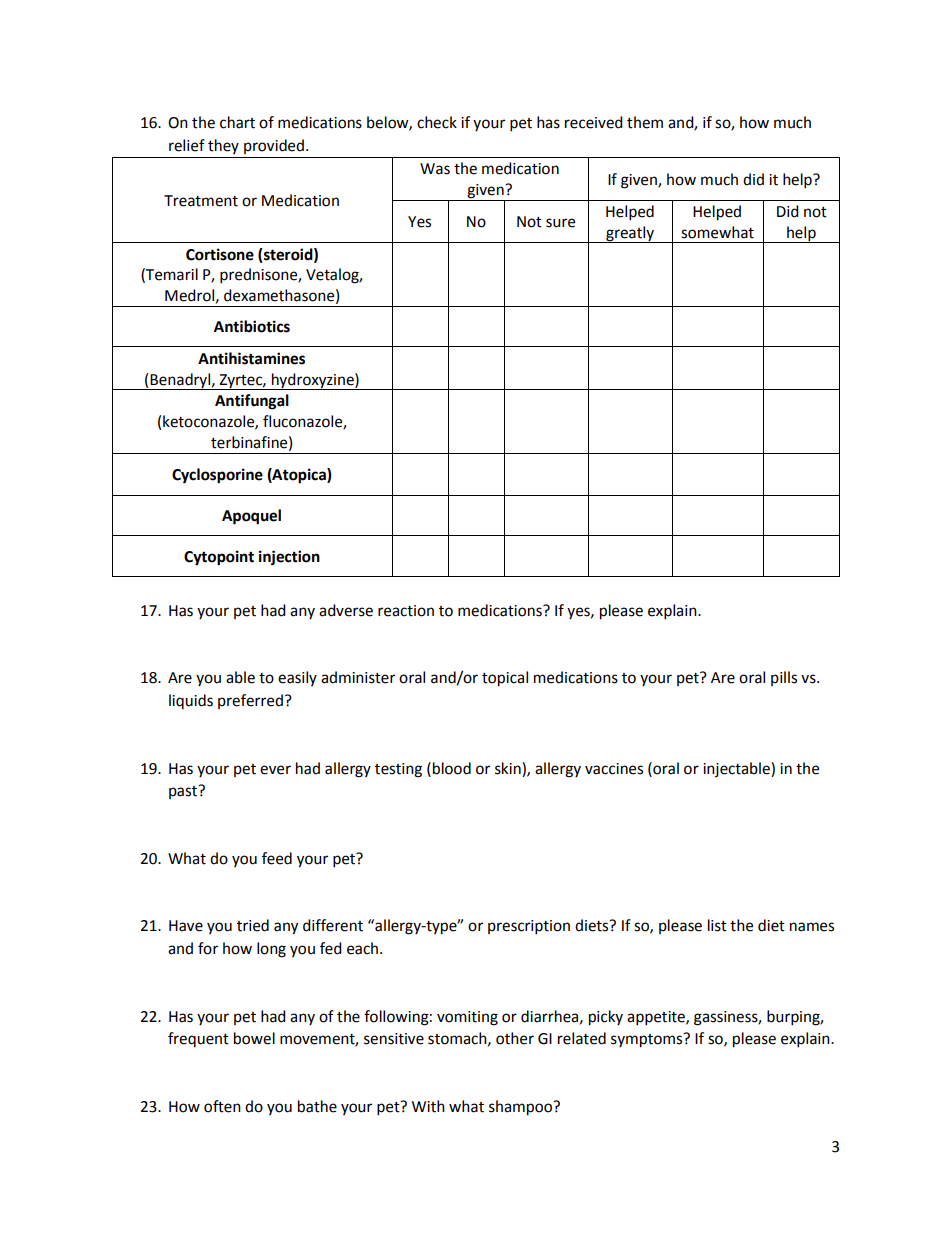  Describe the element at coordinates (254, 1038) in the screenshot. I see `bowel` at that location.
